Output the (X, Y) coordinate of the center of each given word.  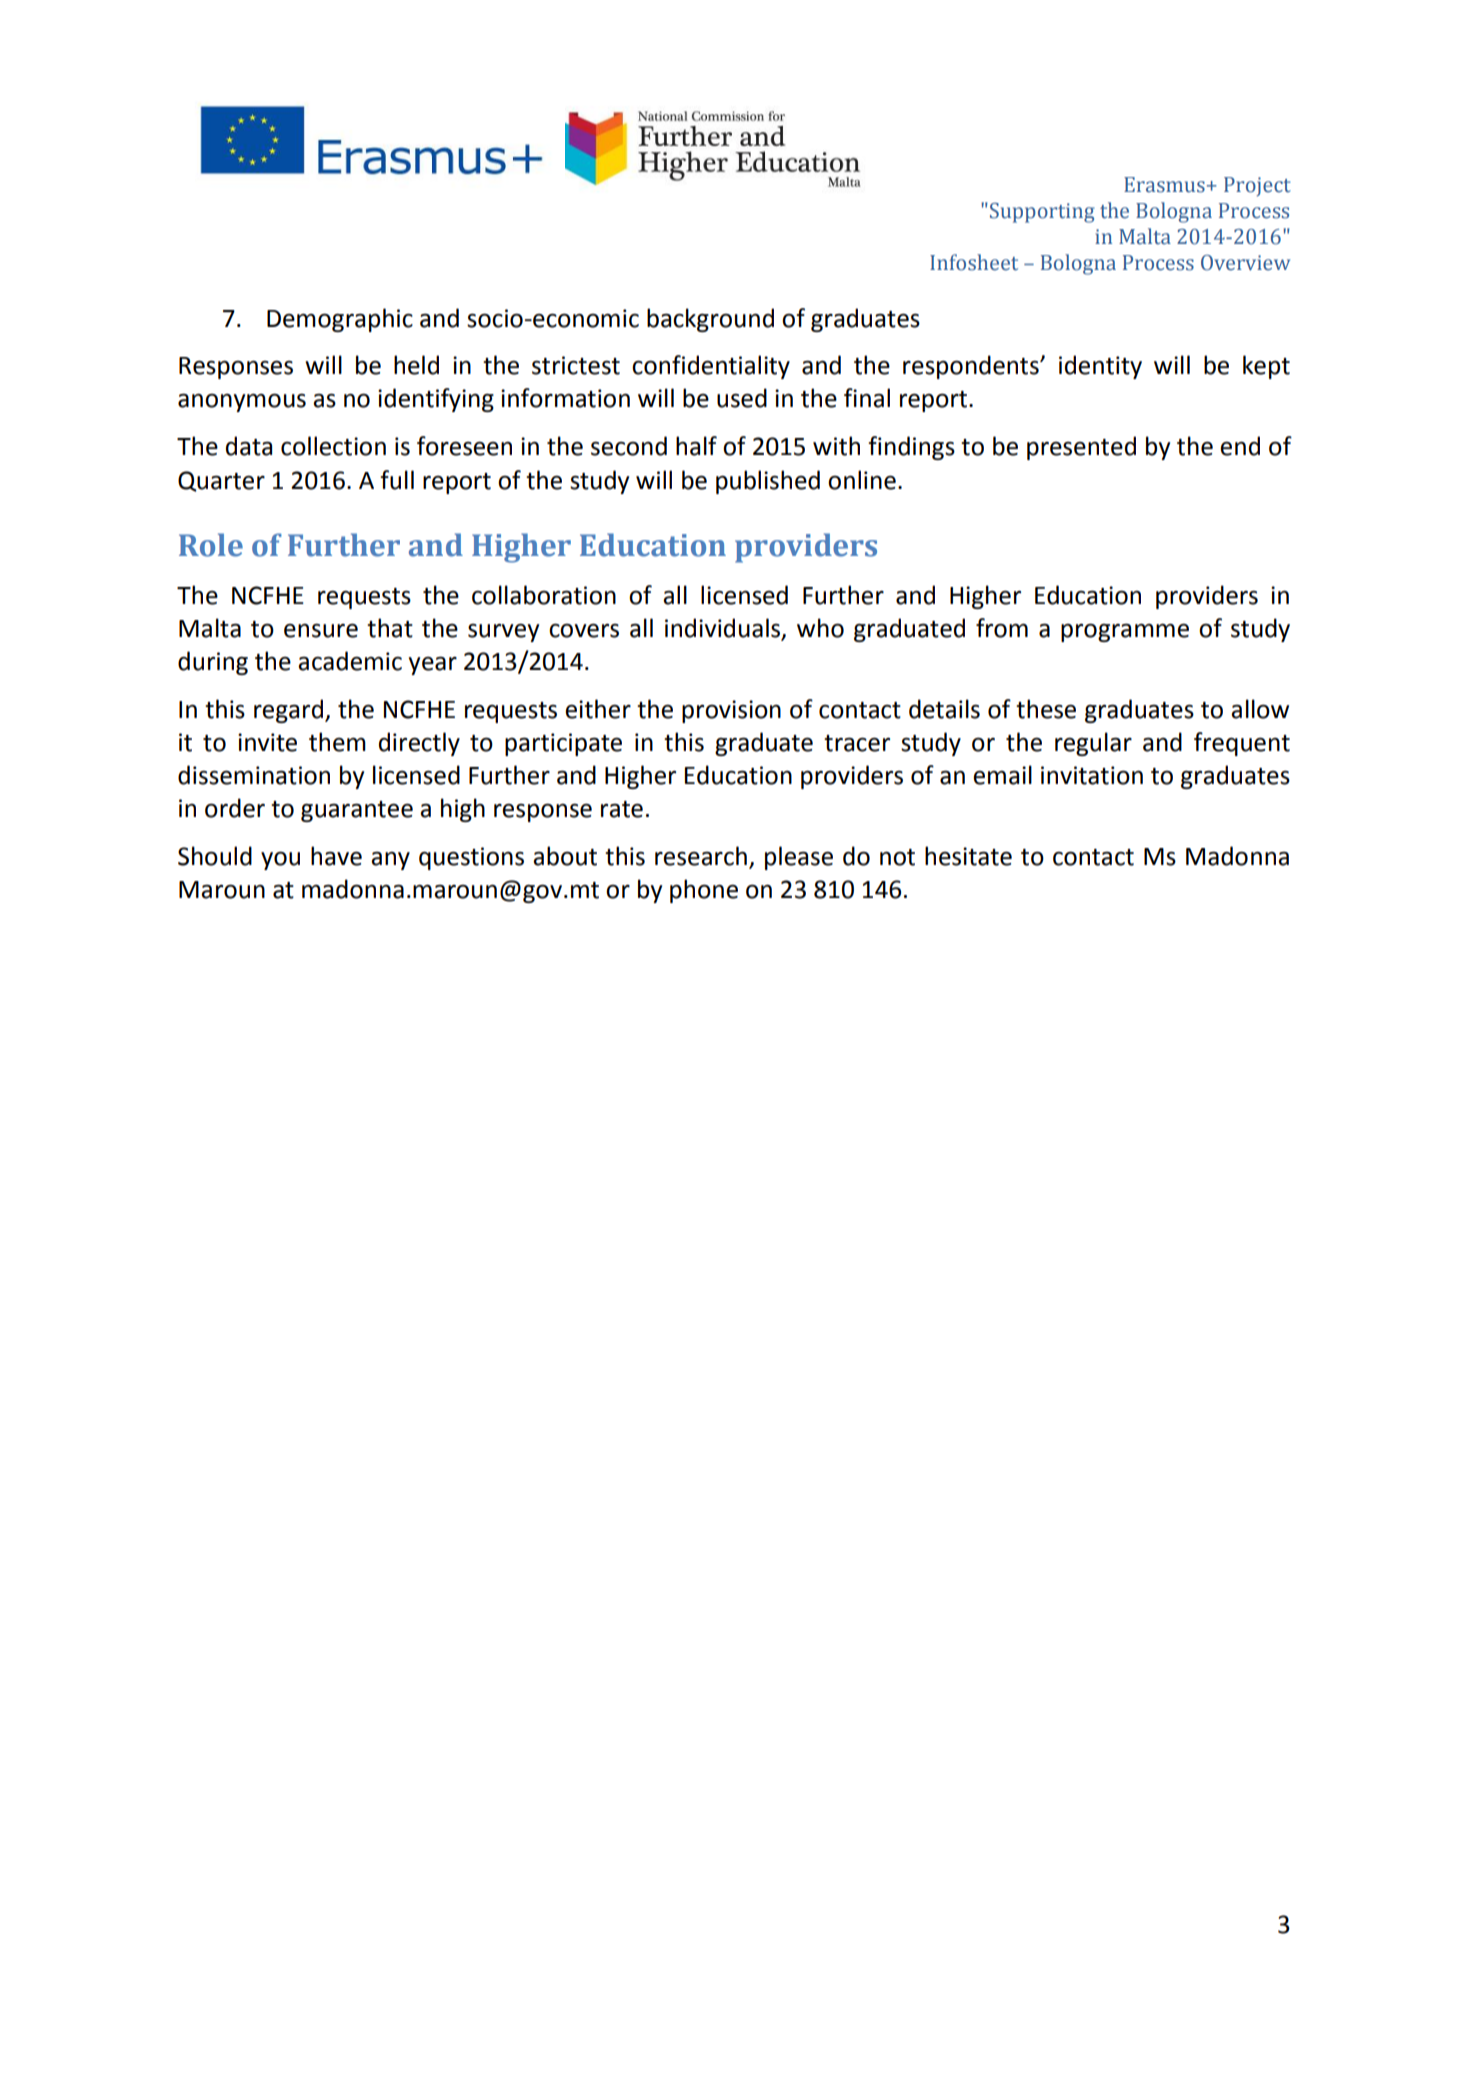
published (768, 482)
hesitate (968, 856)
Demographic (340, 320)
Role (211, 545)
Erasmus (1164, 185)
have (336, 856)
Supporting (1042, 213)
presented (1081, 448)
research (701, 856)
